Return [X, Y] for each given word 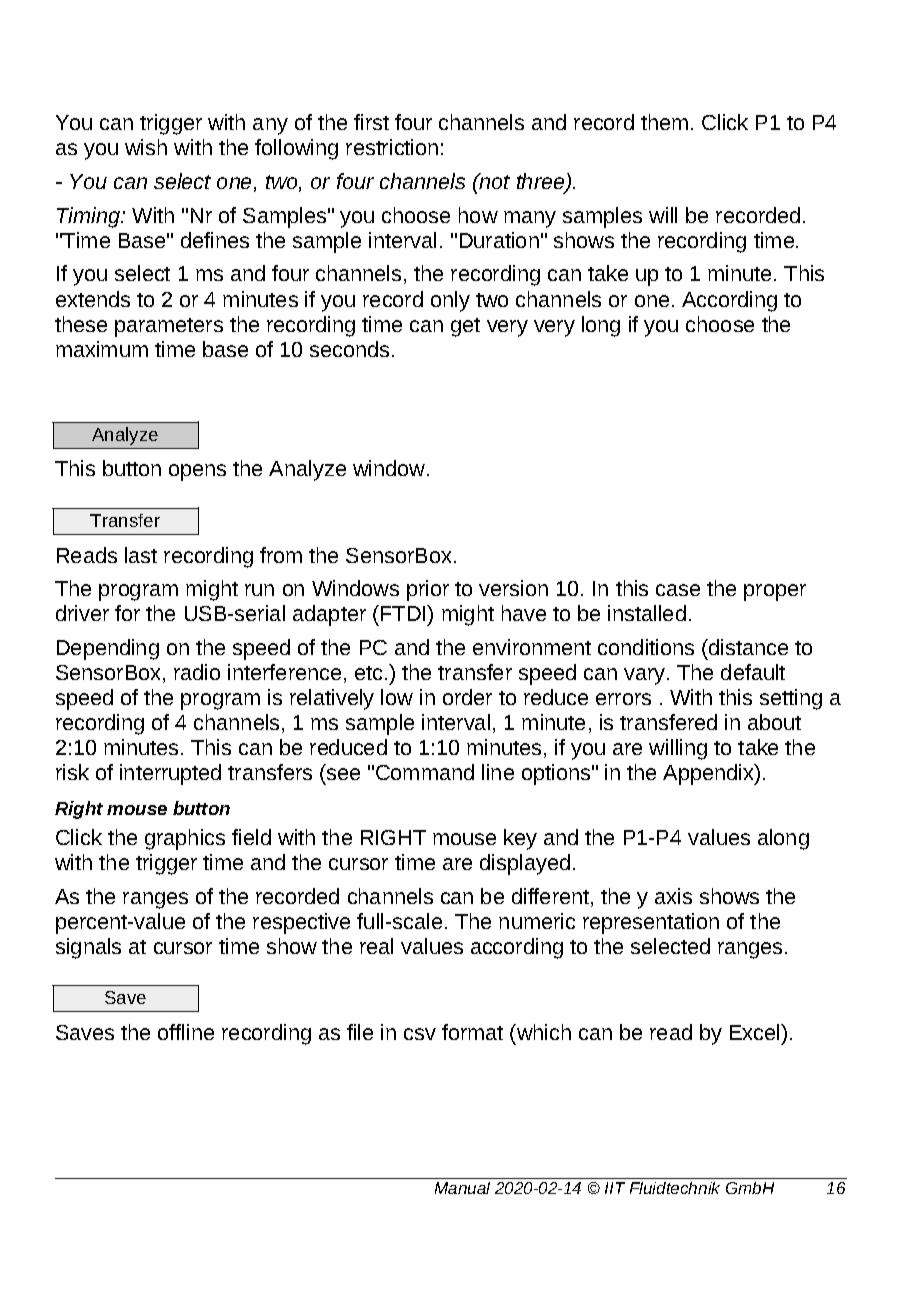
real [376, 946]
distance [747, 647]
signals [88, 948]
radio [197, 672]
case [678, 590]
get [465, 327]
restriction [392, 147]
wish [146, 147]
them [664, 122]
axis [673, 896]
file [360, 1032]
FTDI [404, 613]
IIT [615, 1188]
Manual [462, 1188]
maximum [102, 349]
